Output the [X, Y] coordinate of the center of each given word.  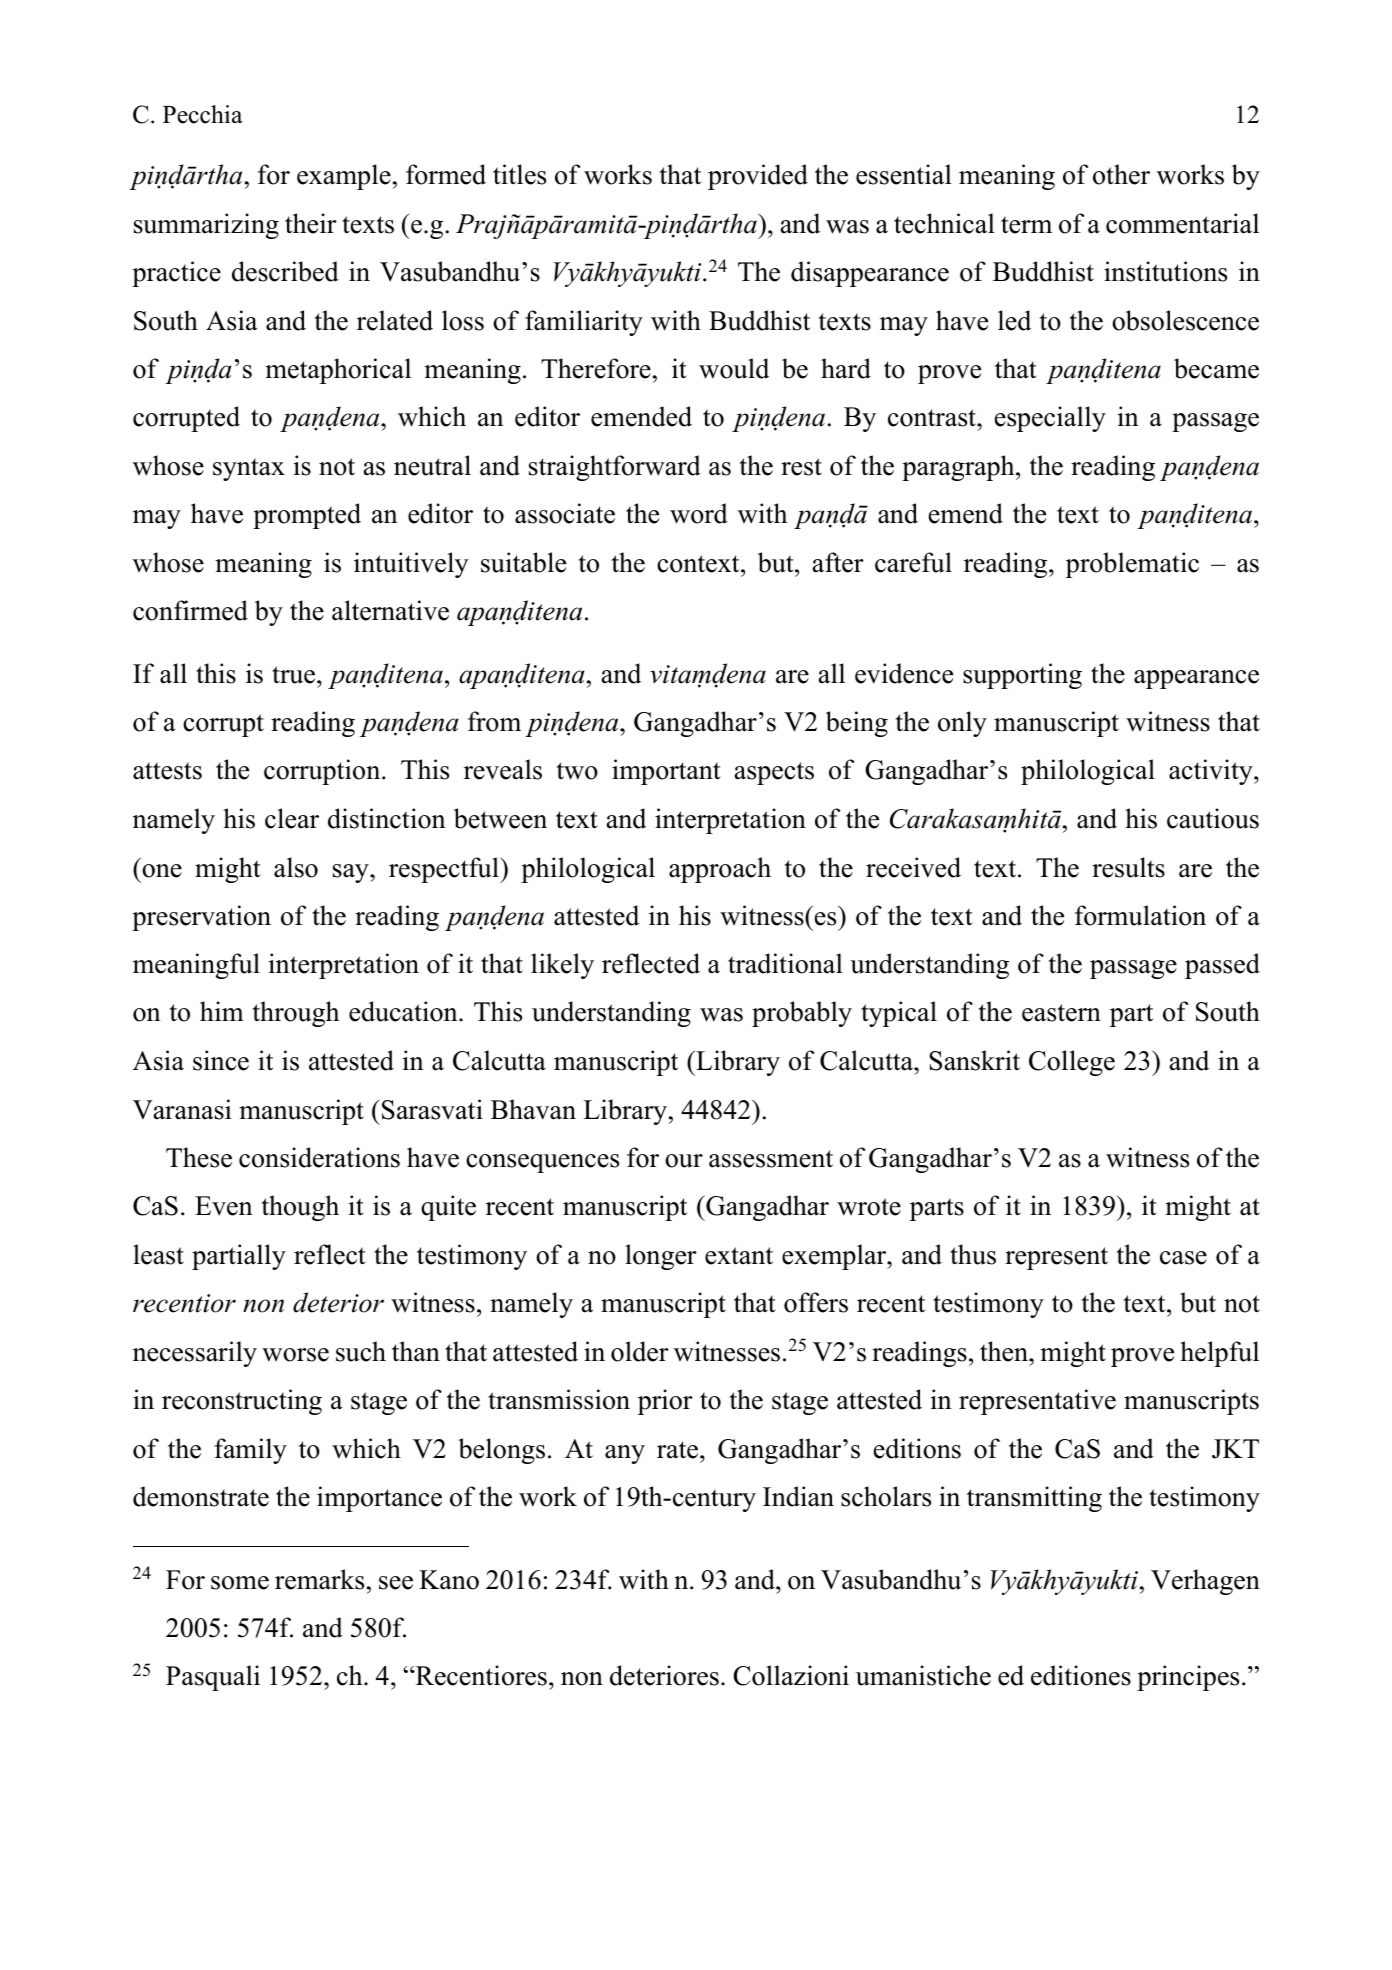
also [296, 867]
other [1121, 174]
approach [720, 870]
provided [758, 177]
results [1128, 867]
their [311, 223]
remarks [319, 1579]
